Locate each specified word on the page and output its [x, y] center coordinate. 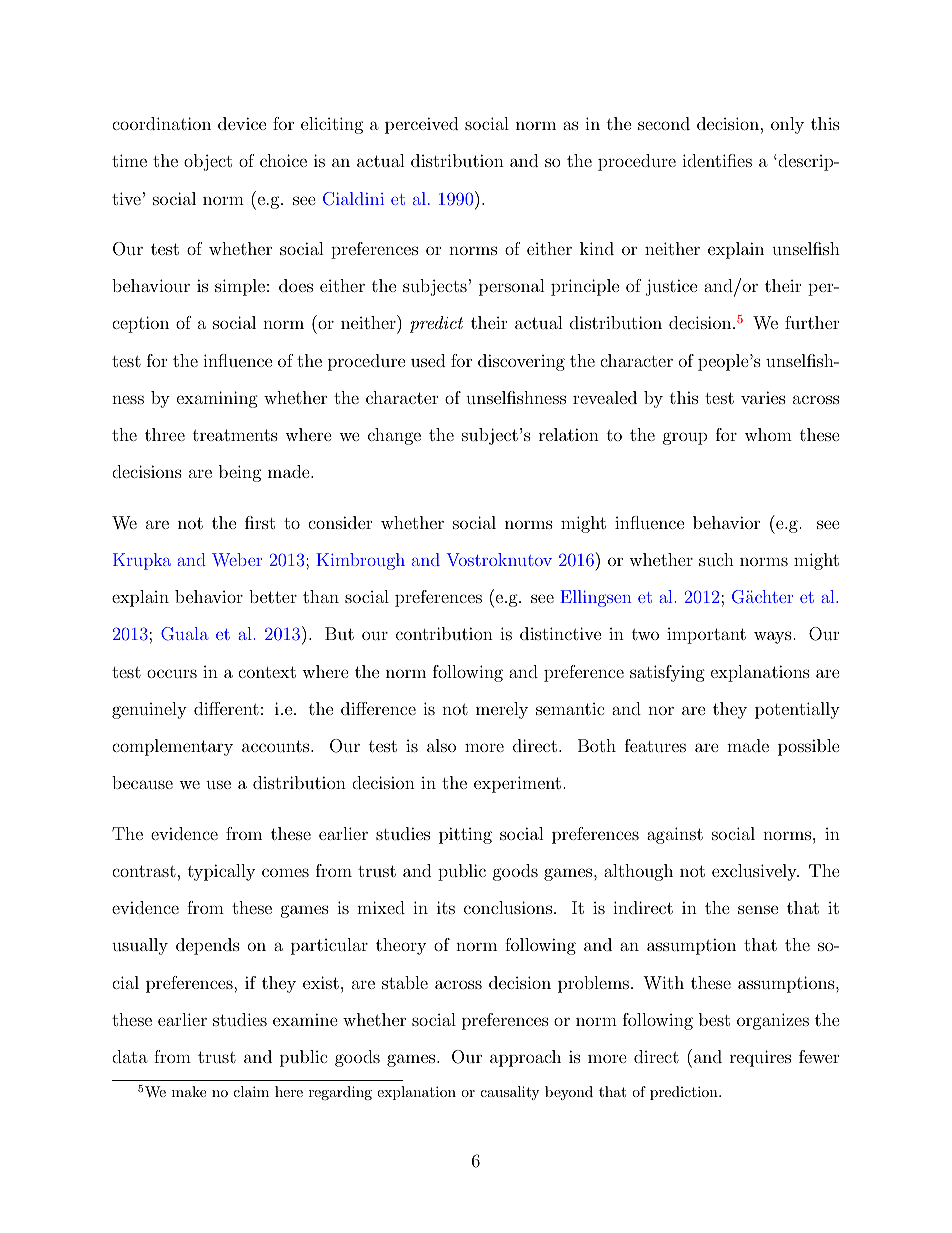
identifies [717, 160]
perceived [421, 125]
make [189, 1091]
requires [760, 1058]
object [208, 162]
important [706, 636]
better [273, 596]
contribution [444, 633]
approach [525, 1058]
